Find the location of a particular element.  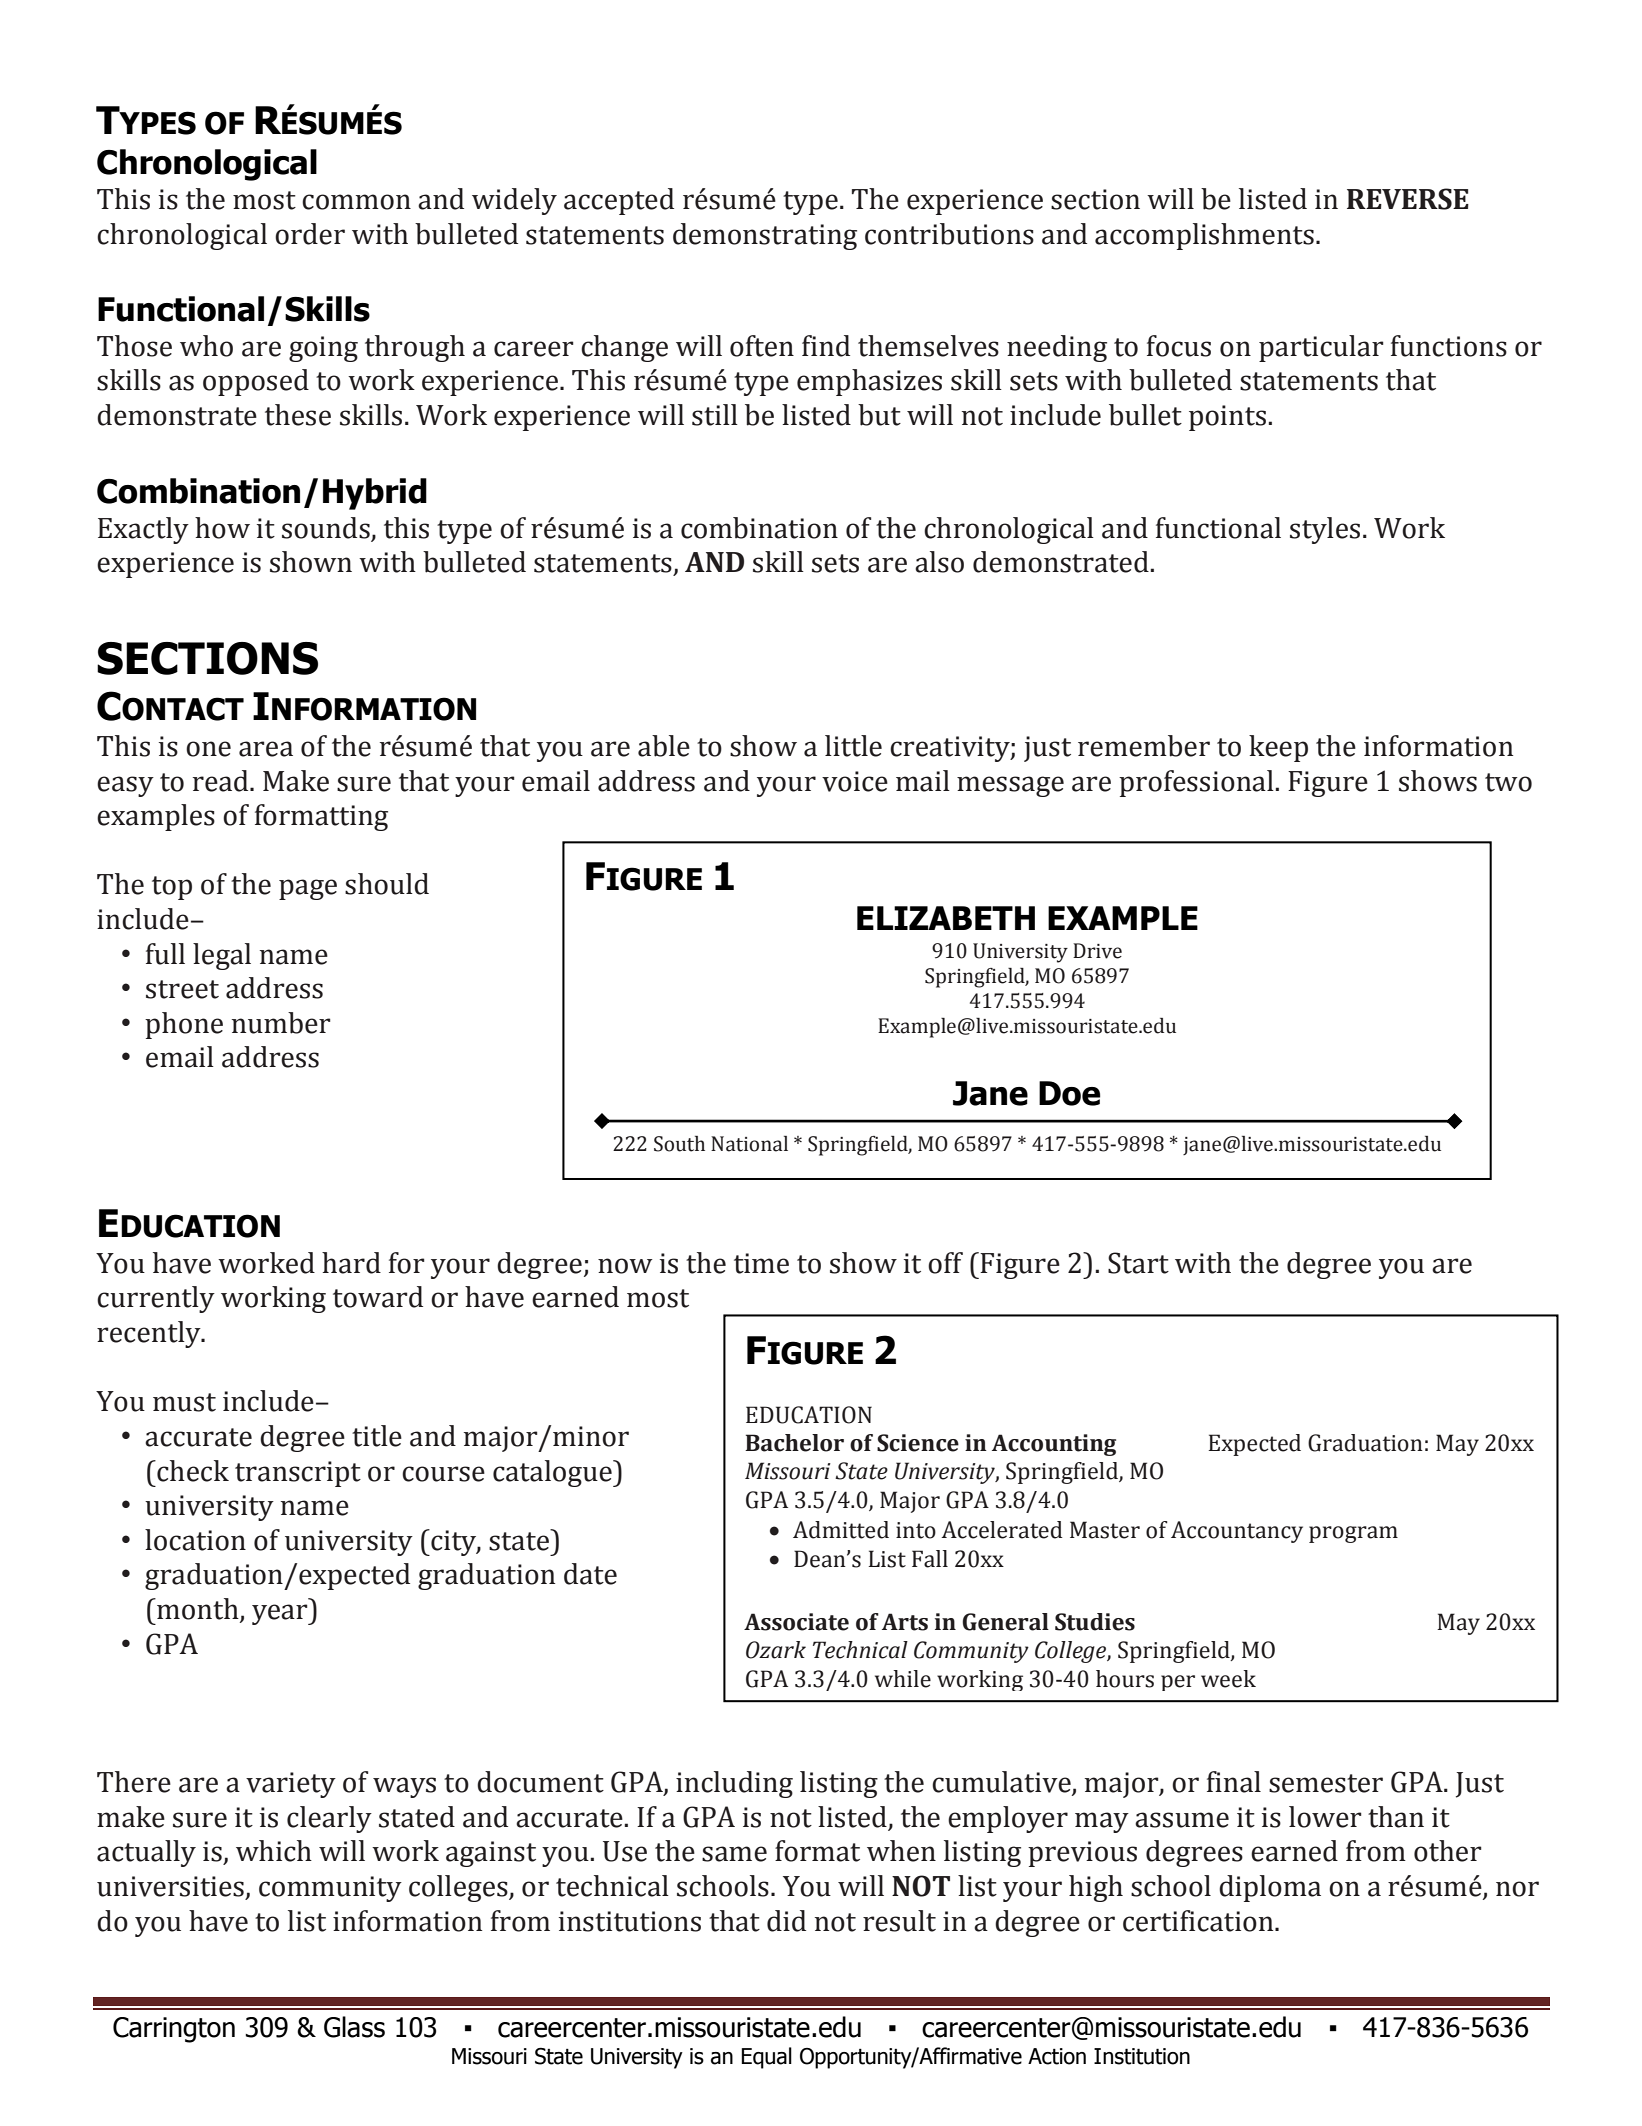

order is located at coordinates (310, 234).
